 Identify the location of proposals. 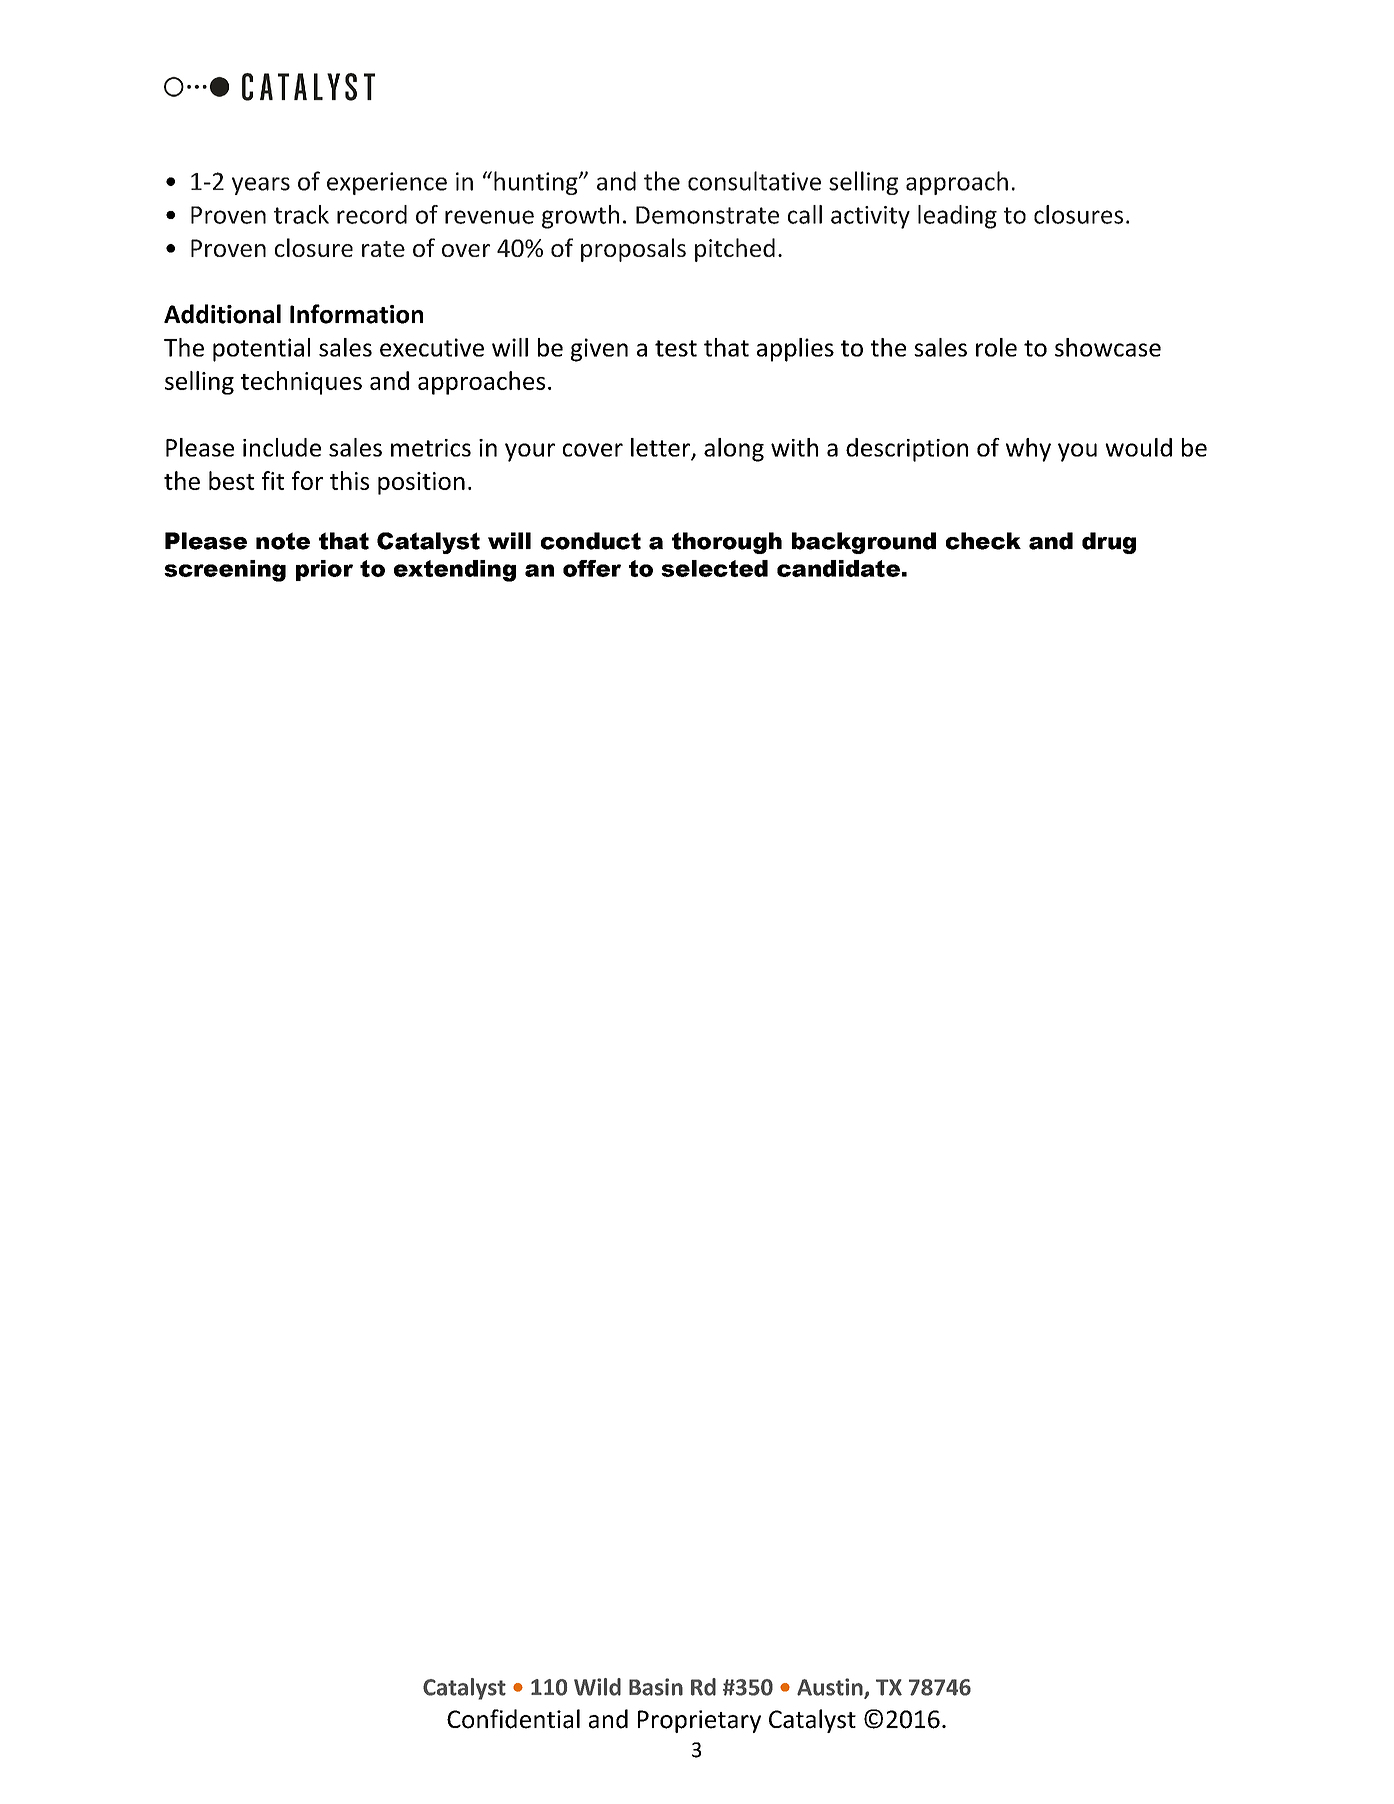
(633, 250).
